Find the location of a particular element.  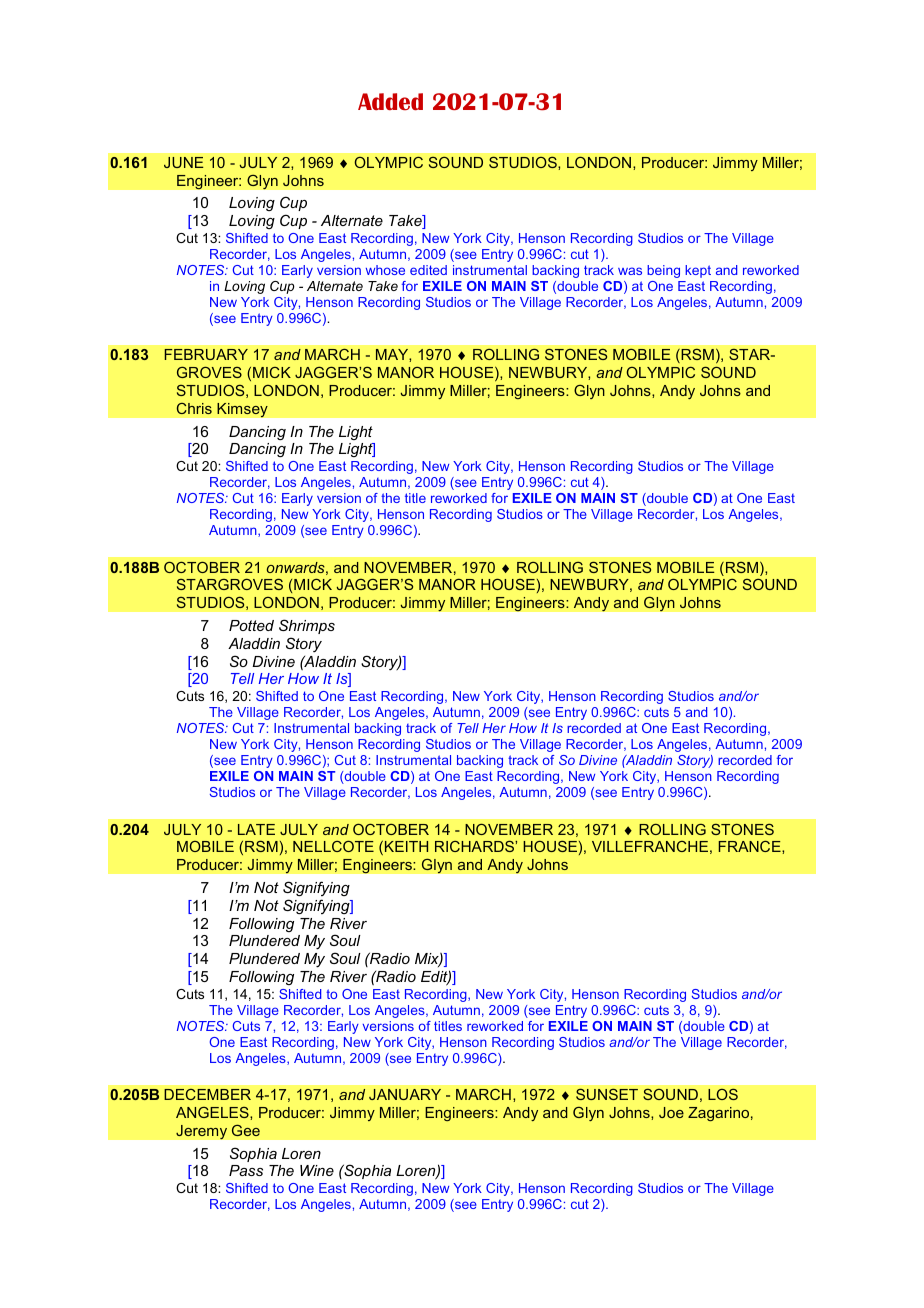

JANUARY is located at coordinates (405, 1094).
